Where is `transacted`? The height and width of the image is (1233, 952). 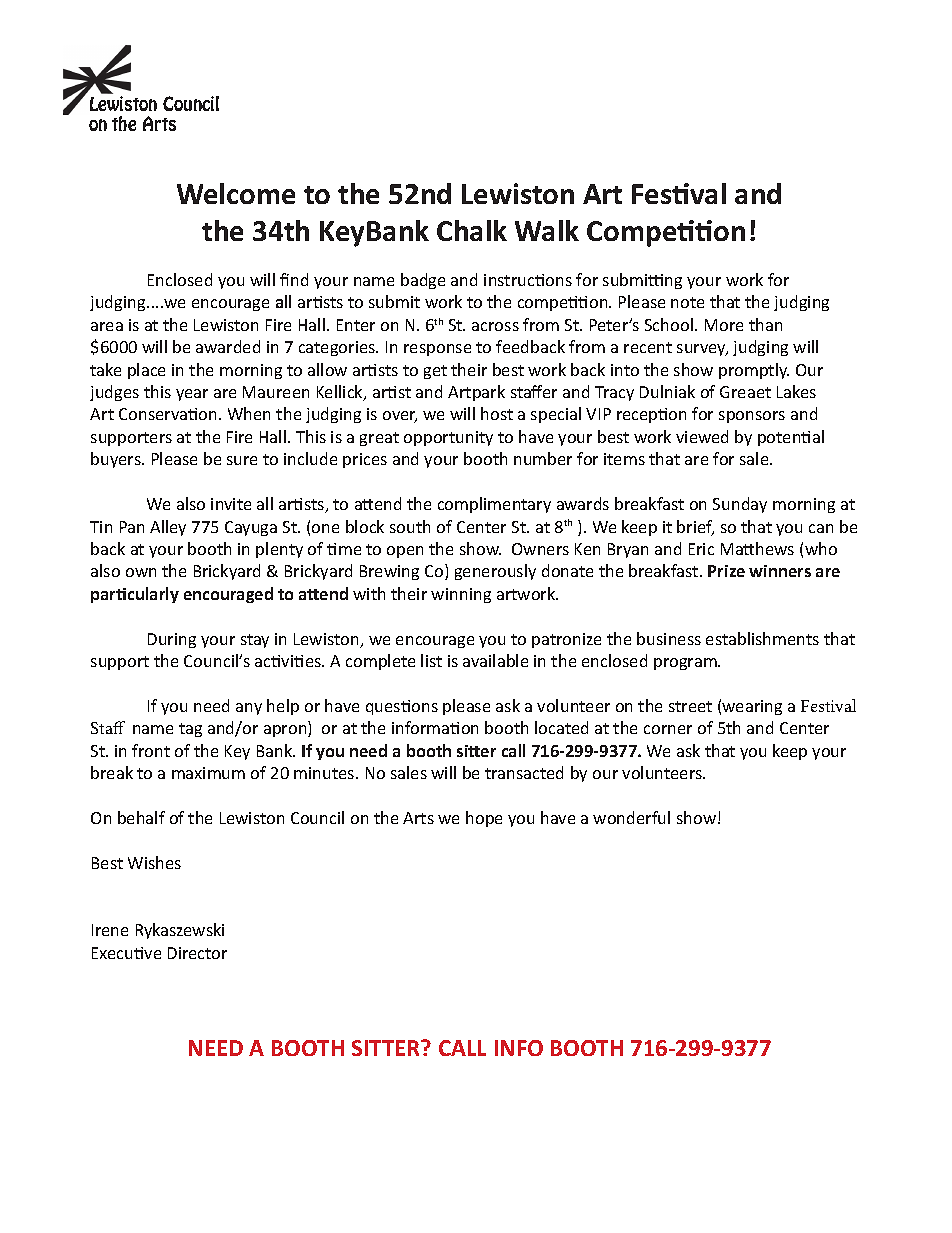
transacted is located at coordinates (524, 772).
